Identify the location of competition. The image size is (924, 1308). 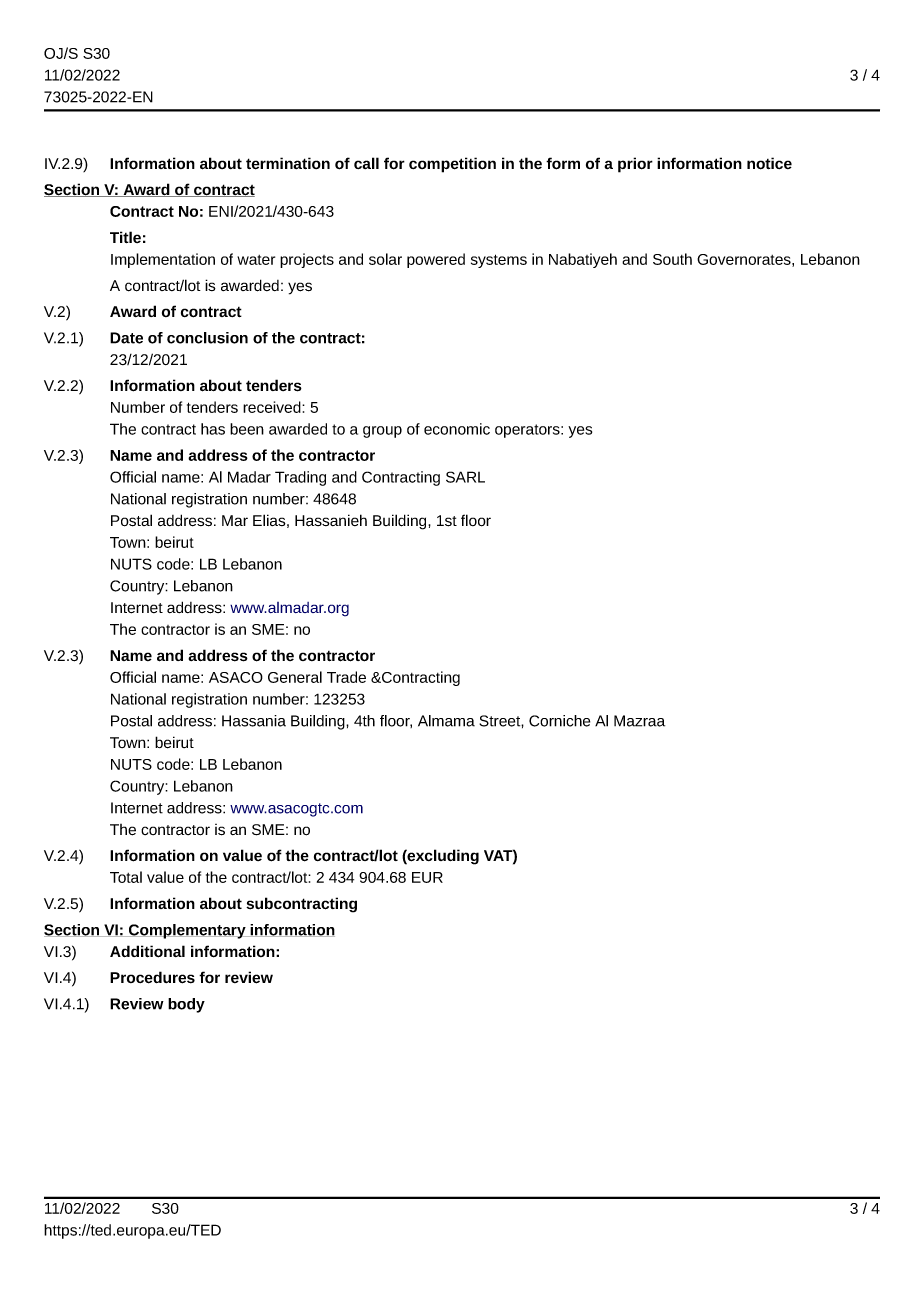
(452, 165).
